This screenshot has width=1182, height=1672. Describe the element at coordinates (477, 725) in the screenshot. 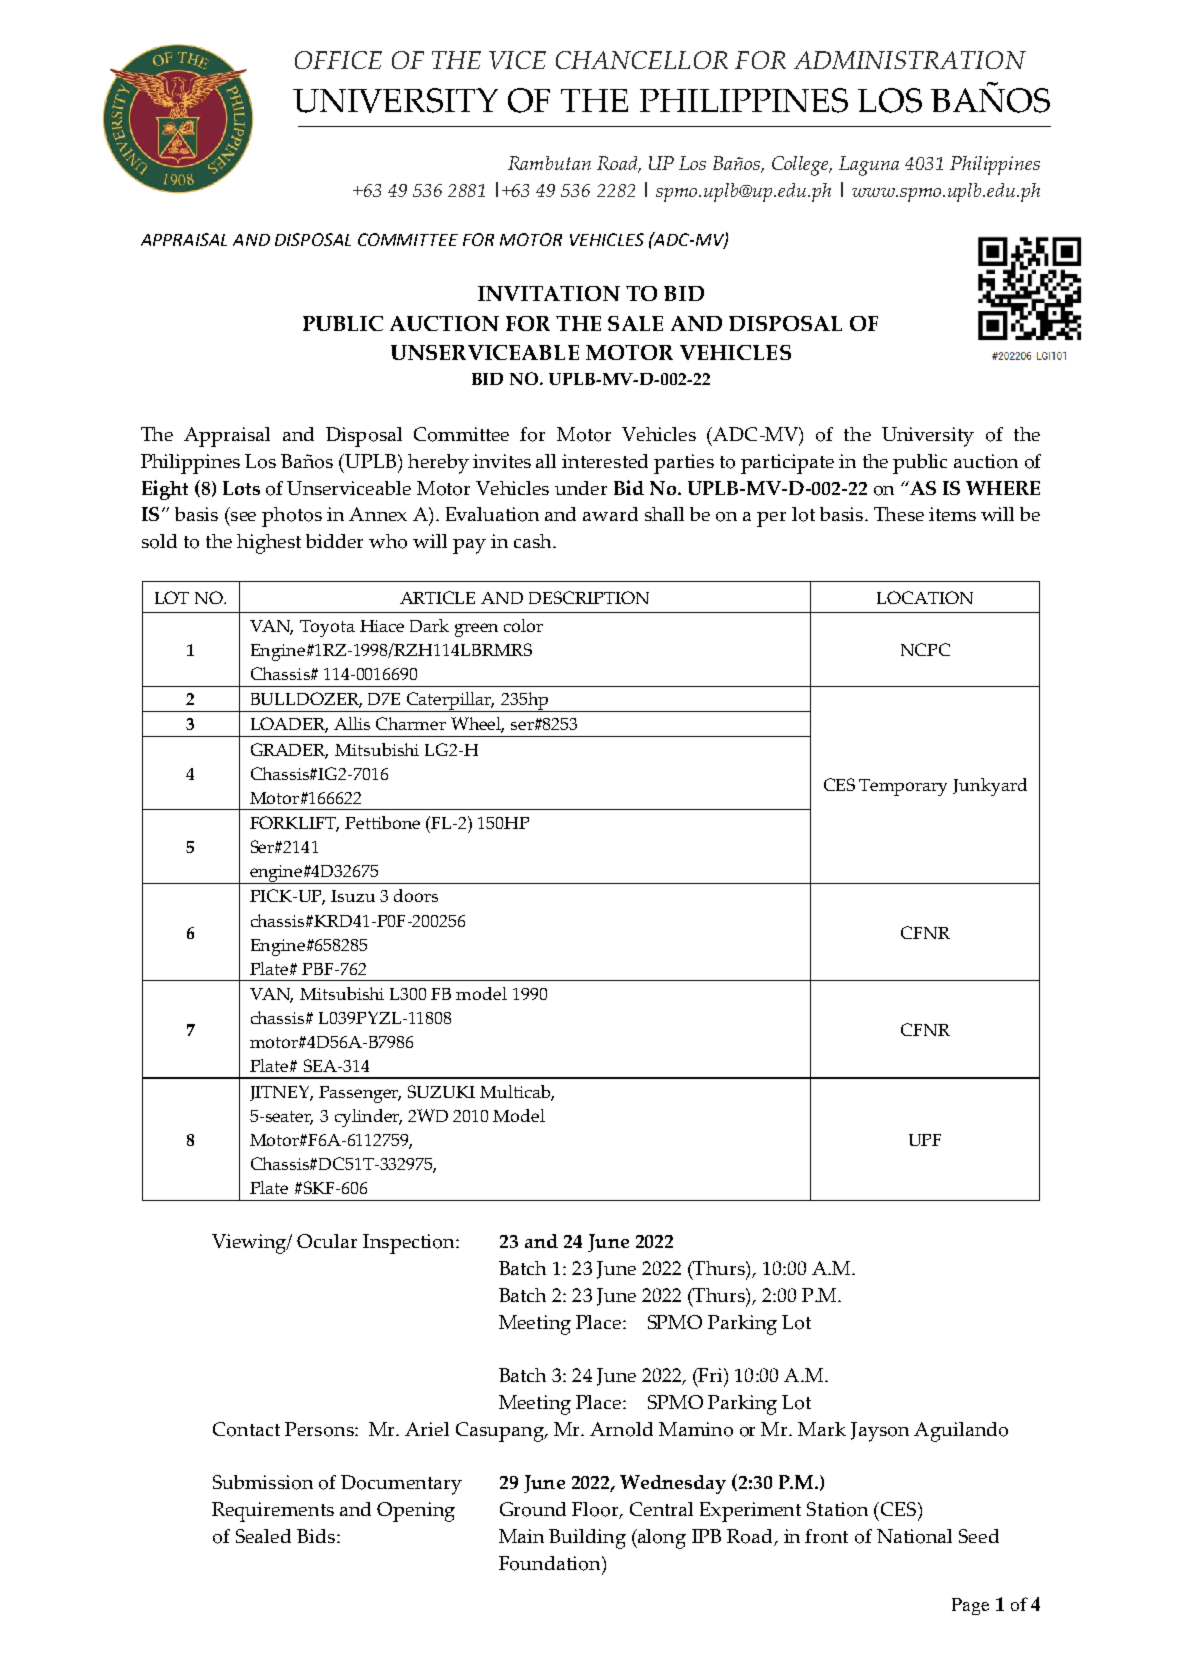

I see `Wheel` at that location.
